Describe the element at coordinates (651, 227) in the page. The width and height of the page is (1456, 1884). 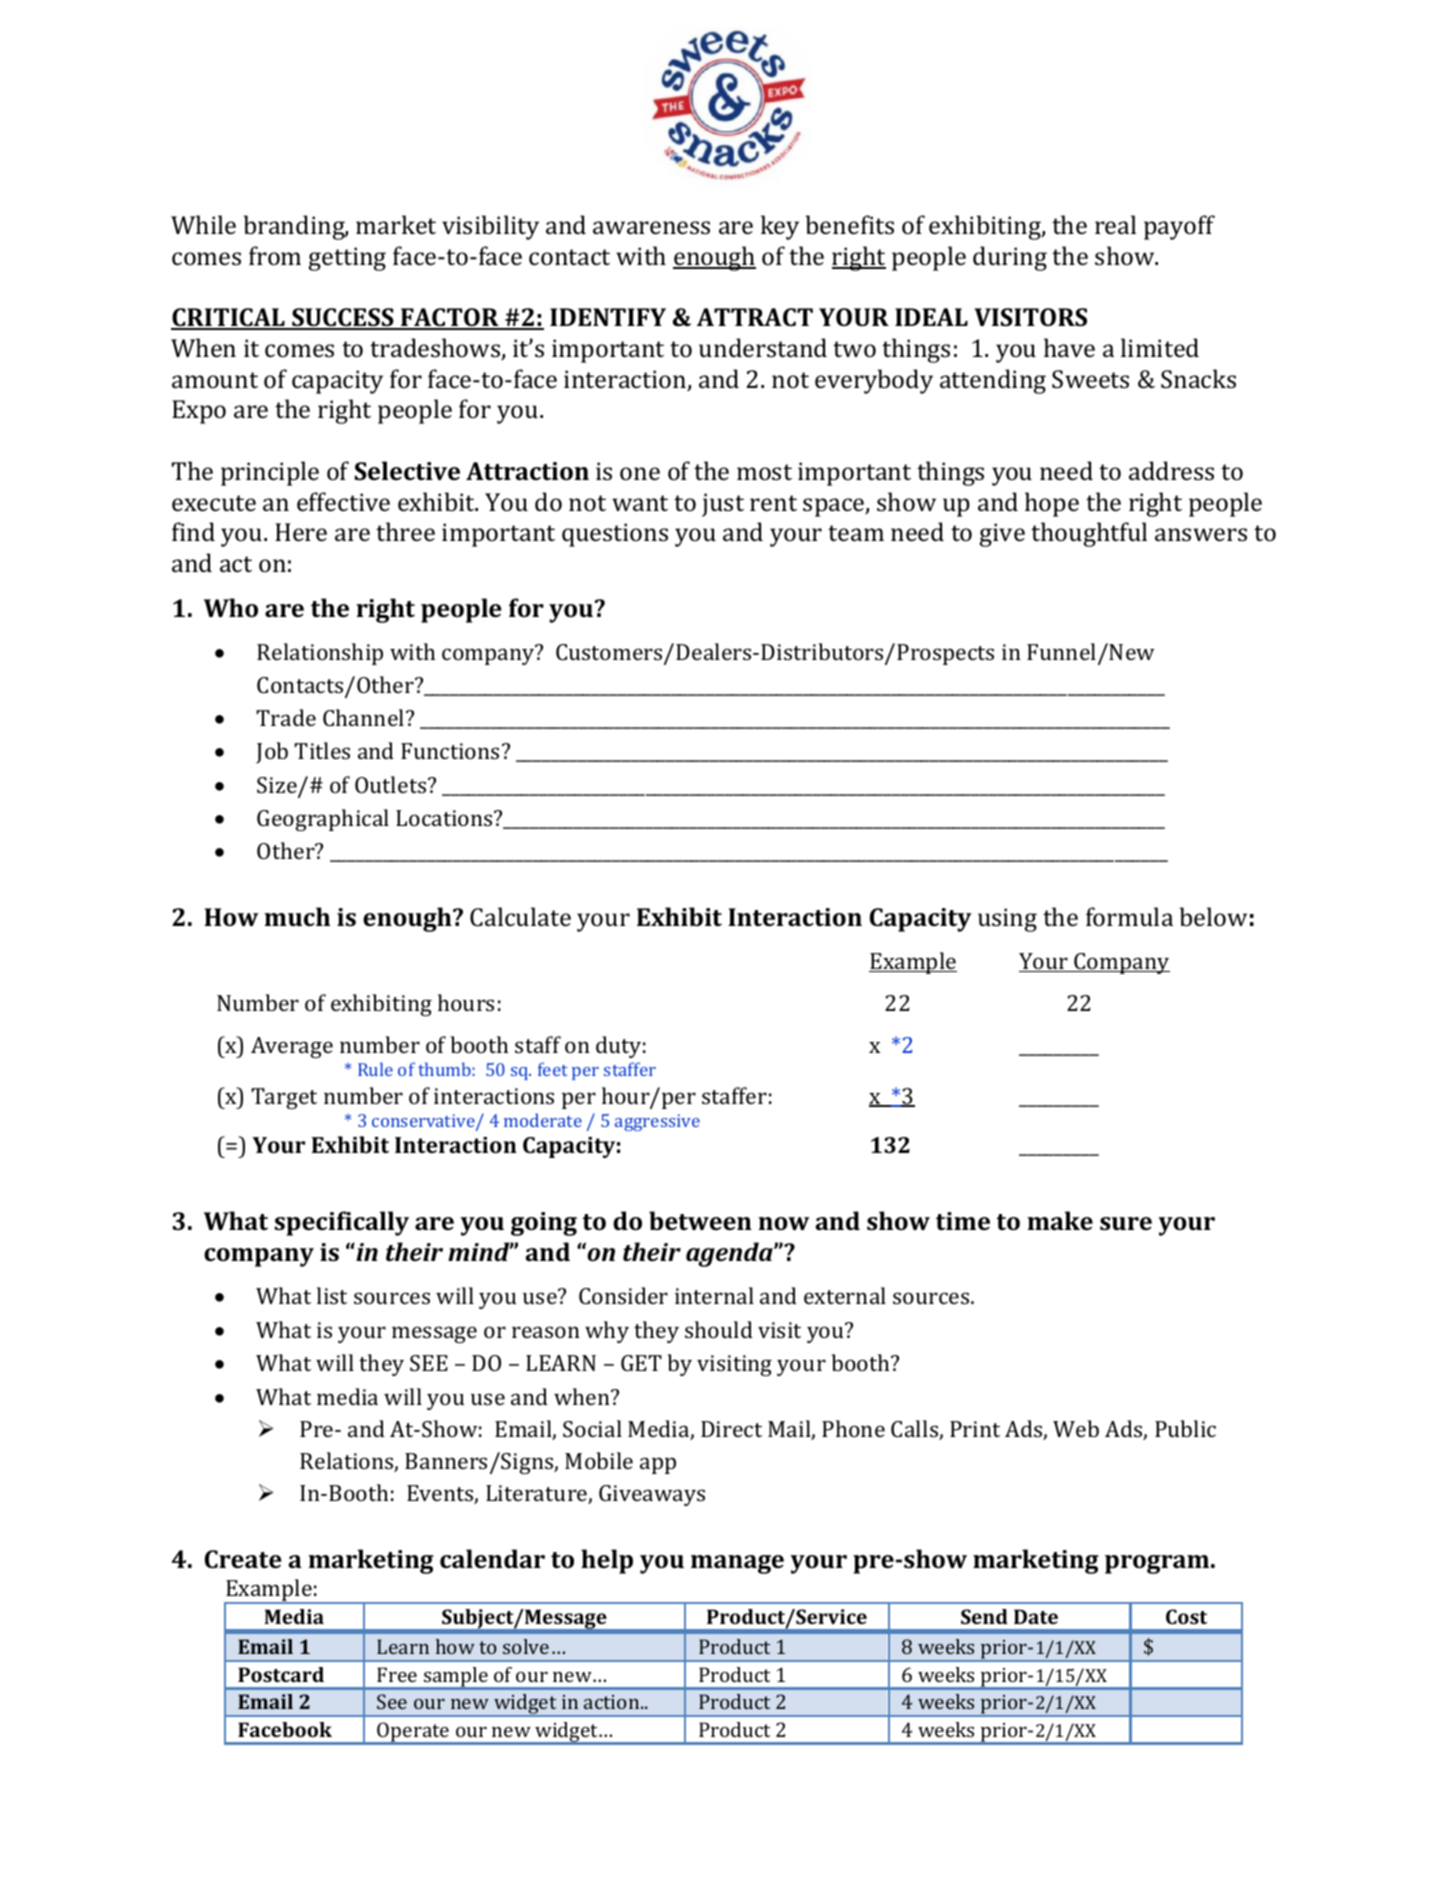
I see `awareness` at that location.
